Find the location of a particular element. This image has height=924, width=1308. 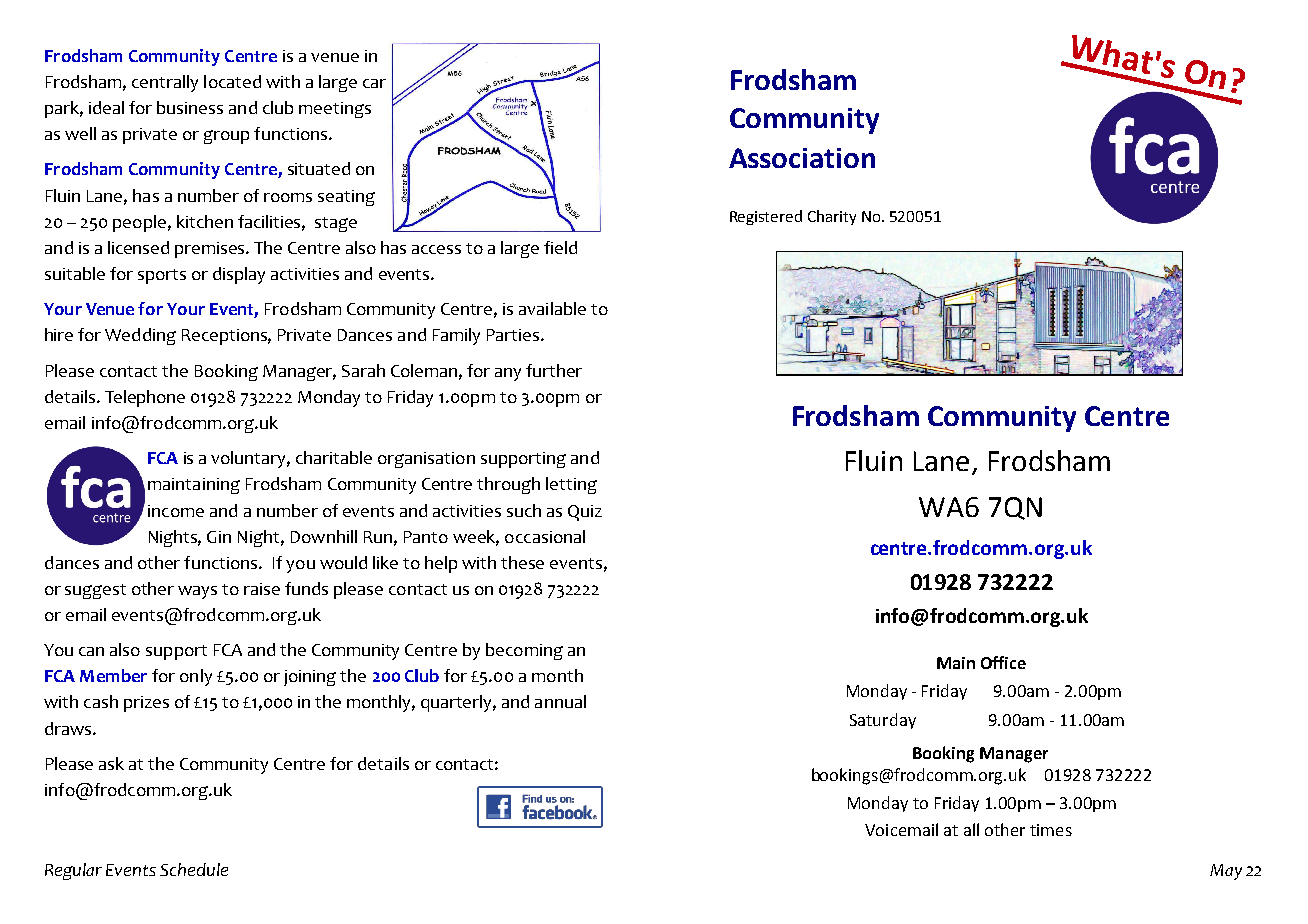

times is located at coordinates (1051, 830).
